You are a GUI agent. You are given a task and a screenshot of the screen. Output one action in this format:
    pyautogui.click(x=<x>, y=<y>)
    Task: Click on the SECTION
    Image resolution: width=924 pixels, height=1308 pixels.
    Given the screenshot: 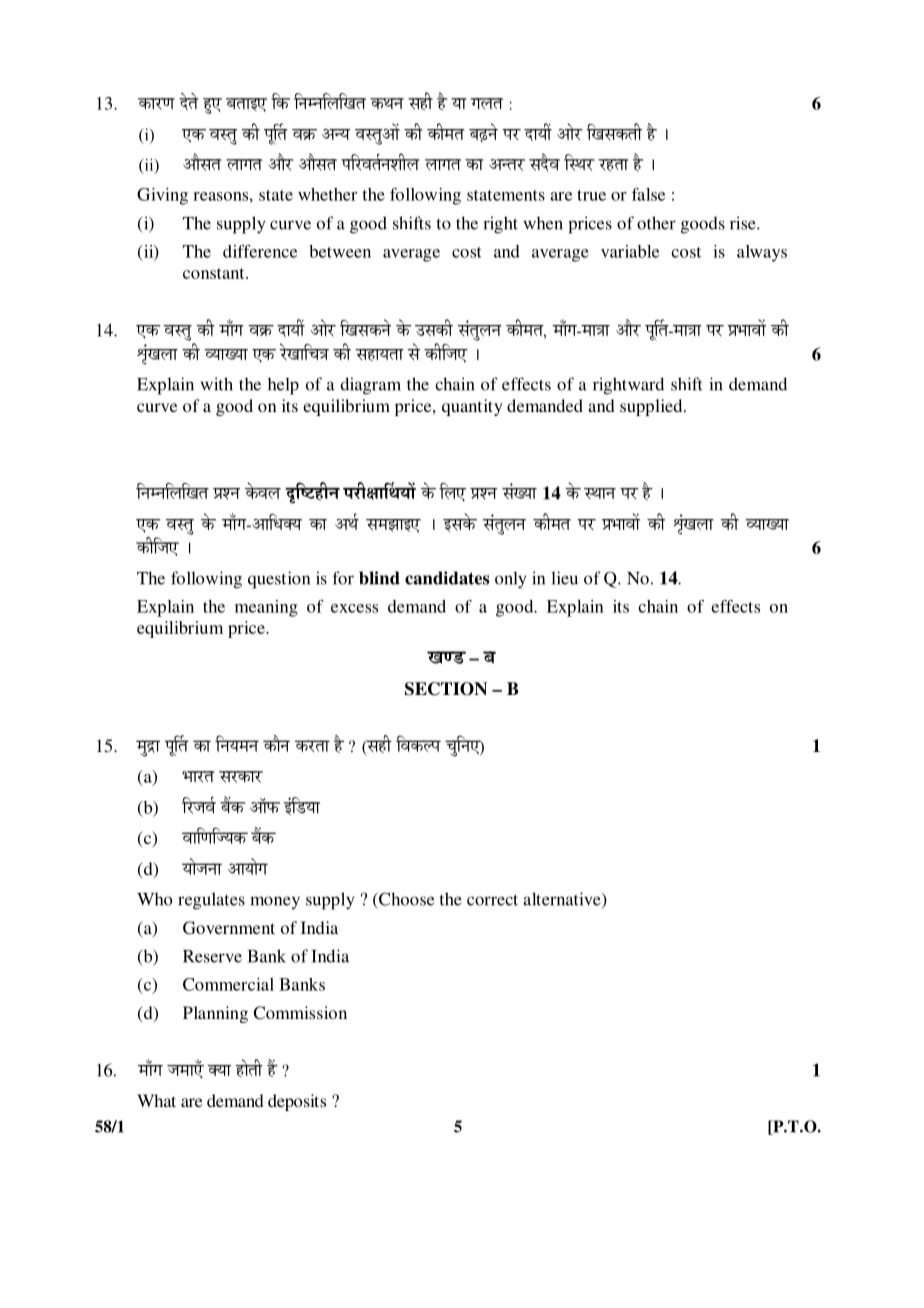 What is the action you would take?
    pyautogui.click(x=446, y=689)
